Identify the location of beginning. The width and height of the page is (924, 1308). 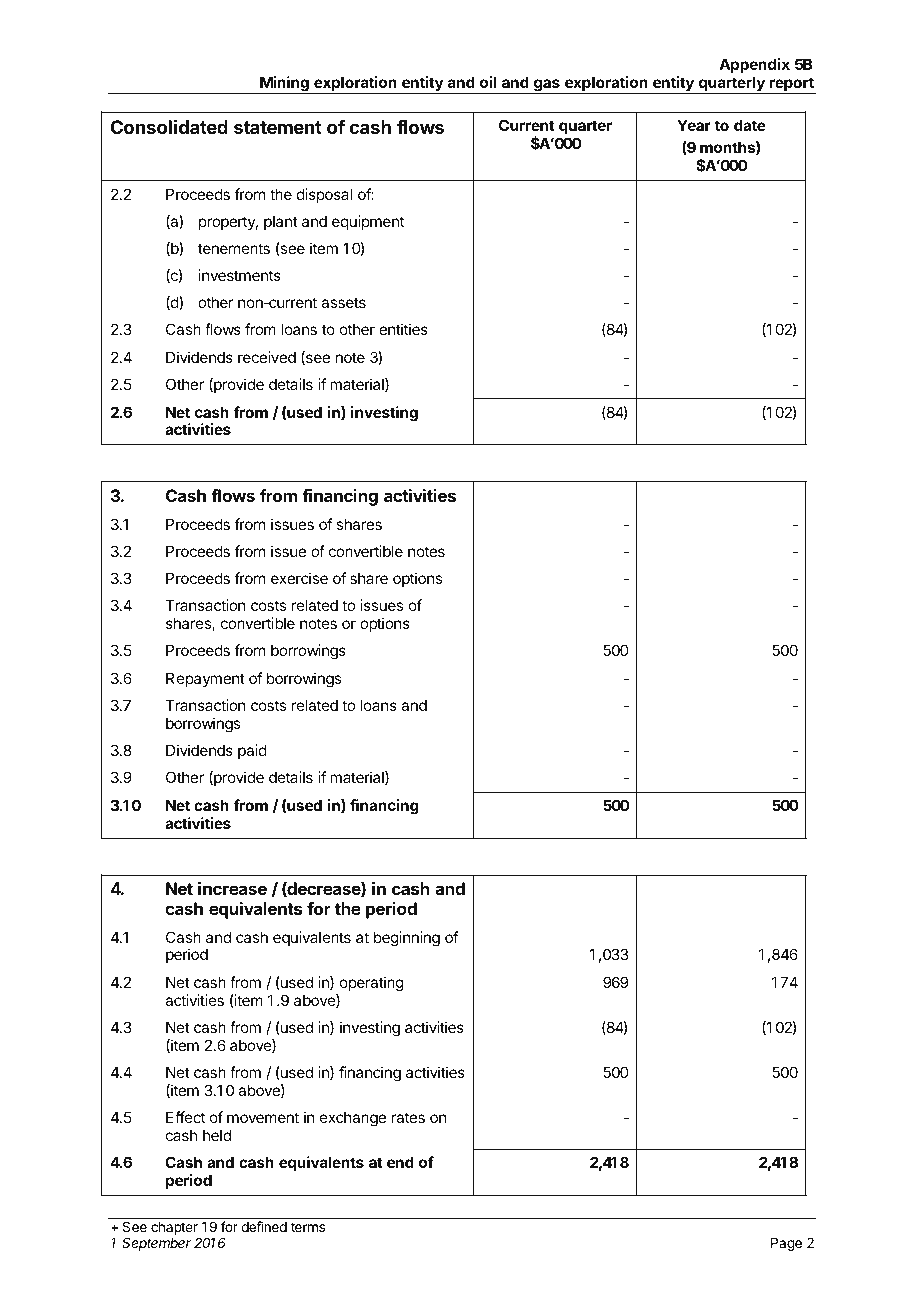
(407, 939).
